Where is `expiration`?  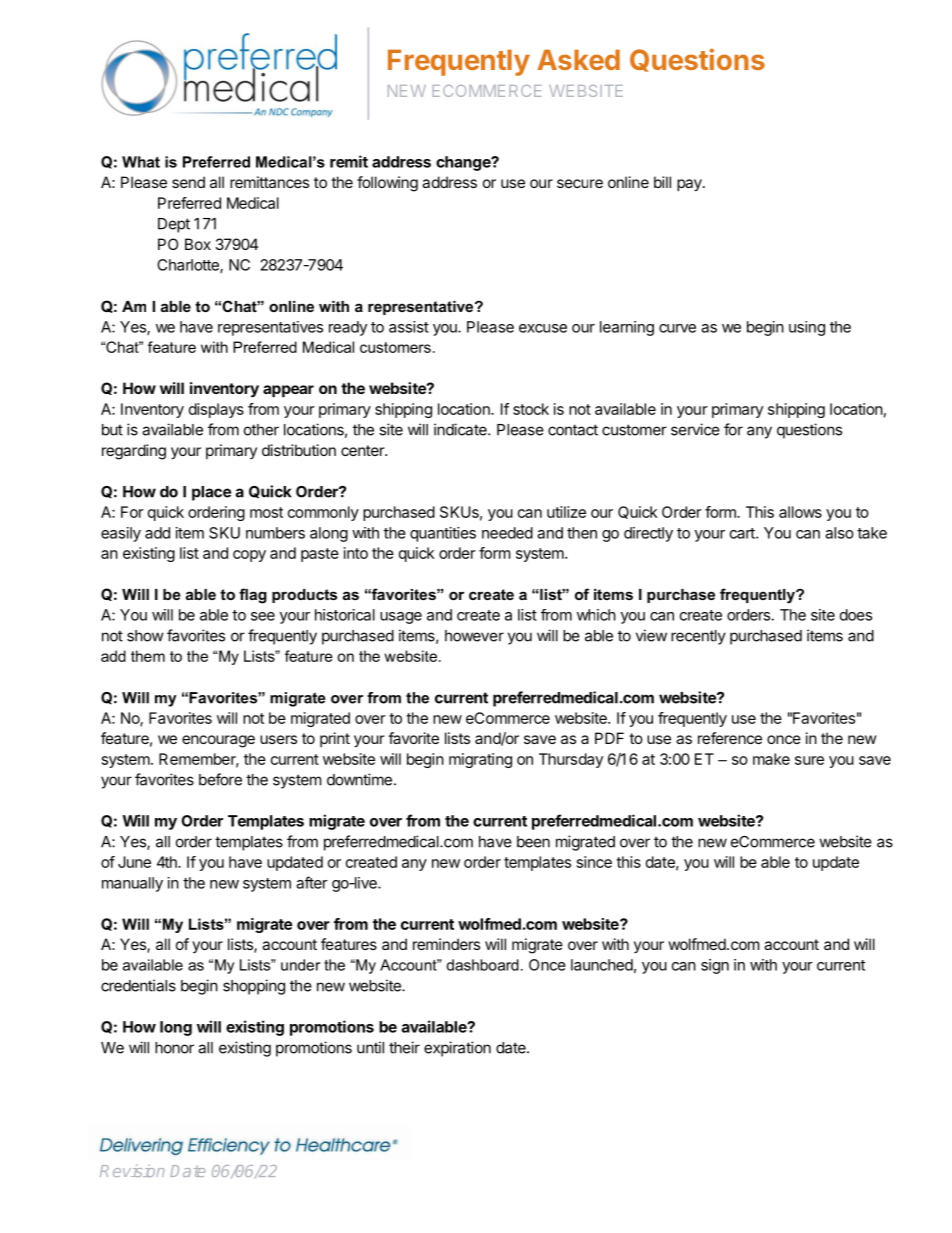
expiration is located at coordinates (457, 1049).
